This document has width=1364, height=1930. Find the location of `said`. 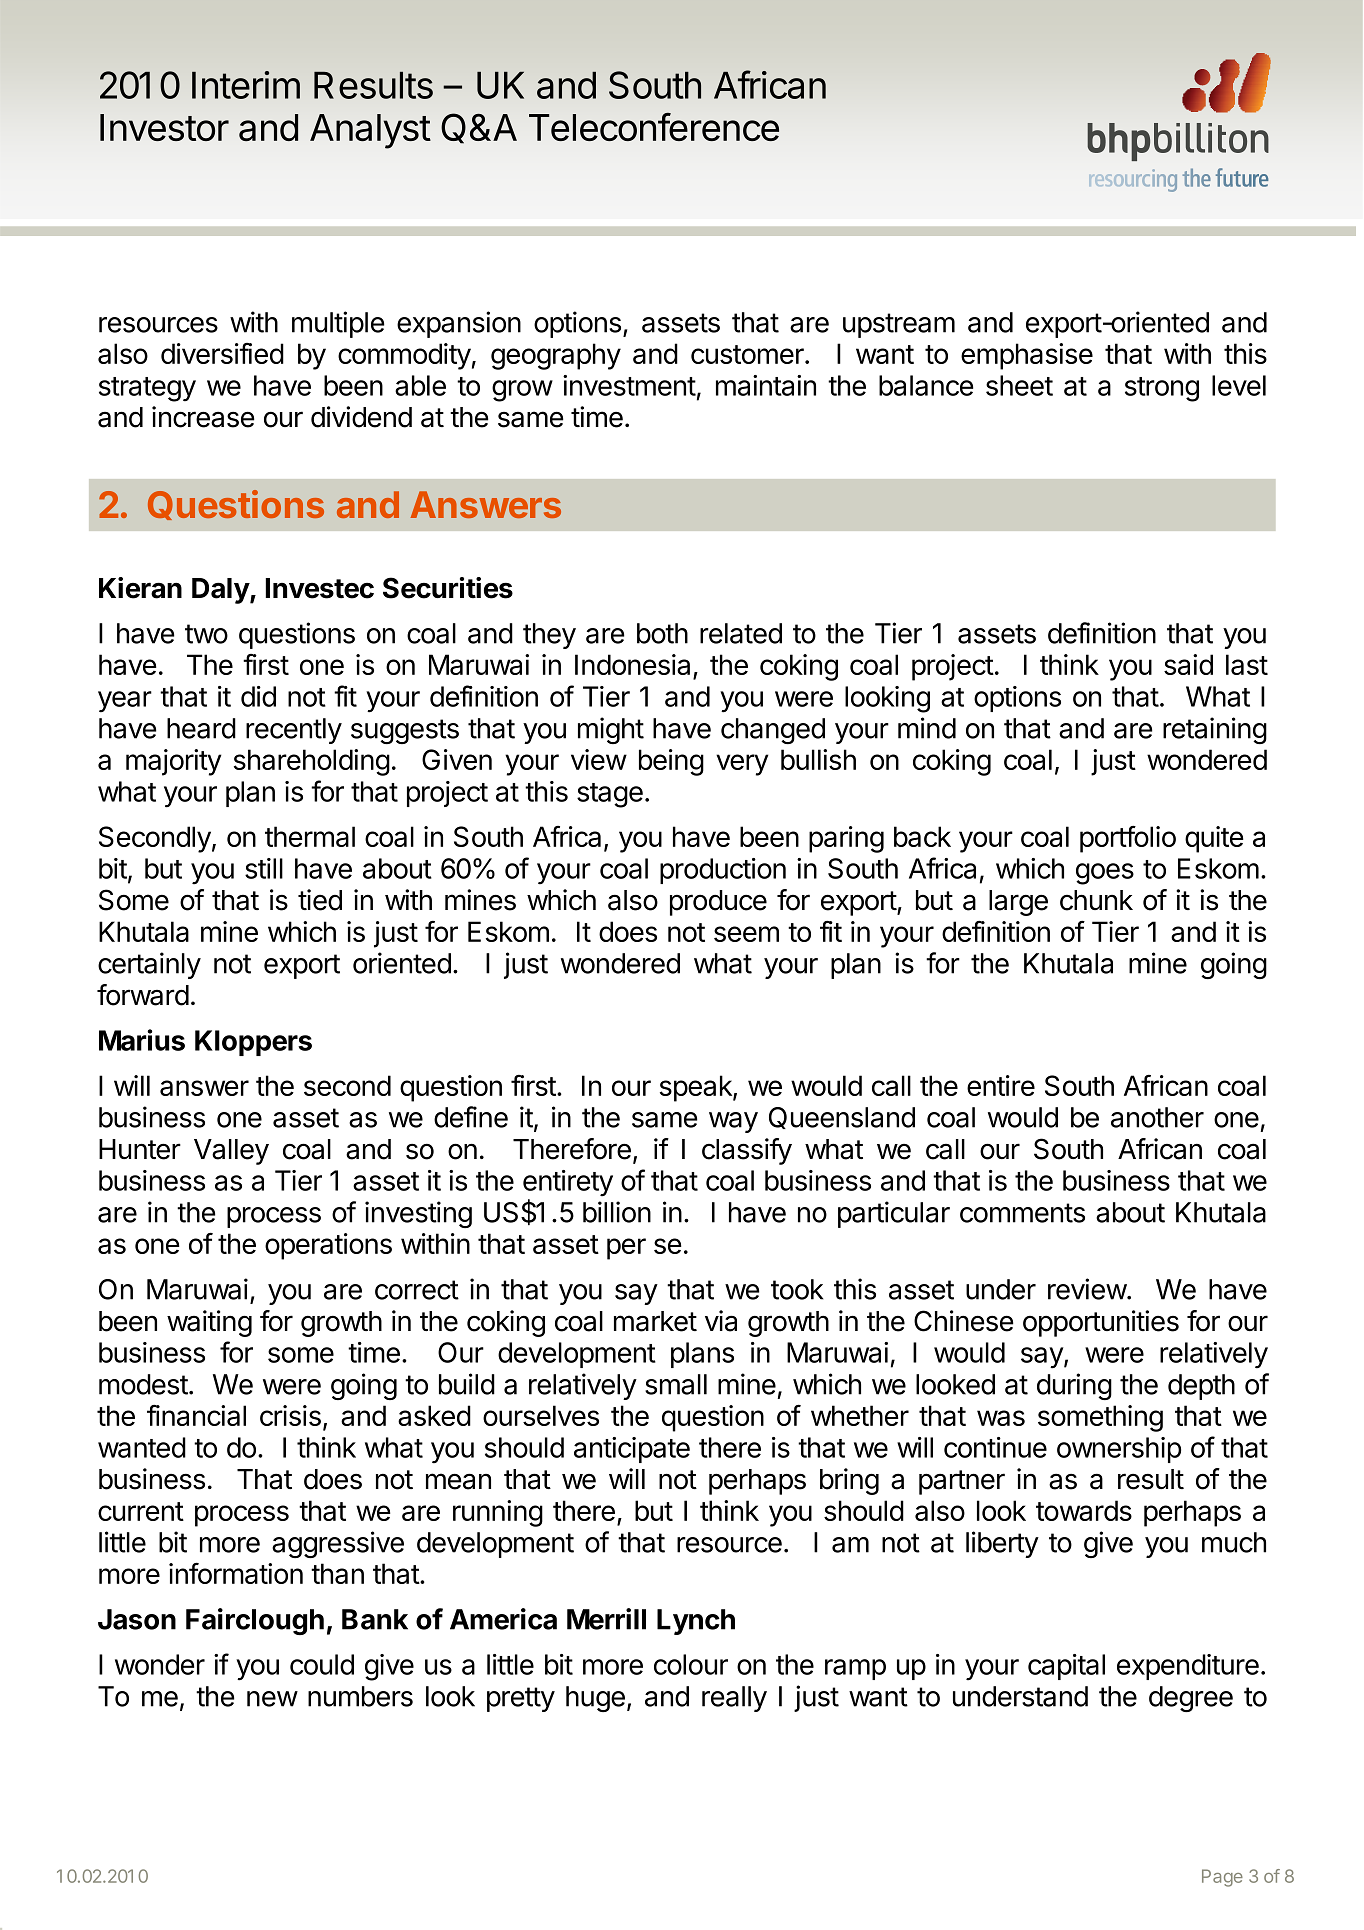

said is located at coordinates (1188, 664).
